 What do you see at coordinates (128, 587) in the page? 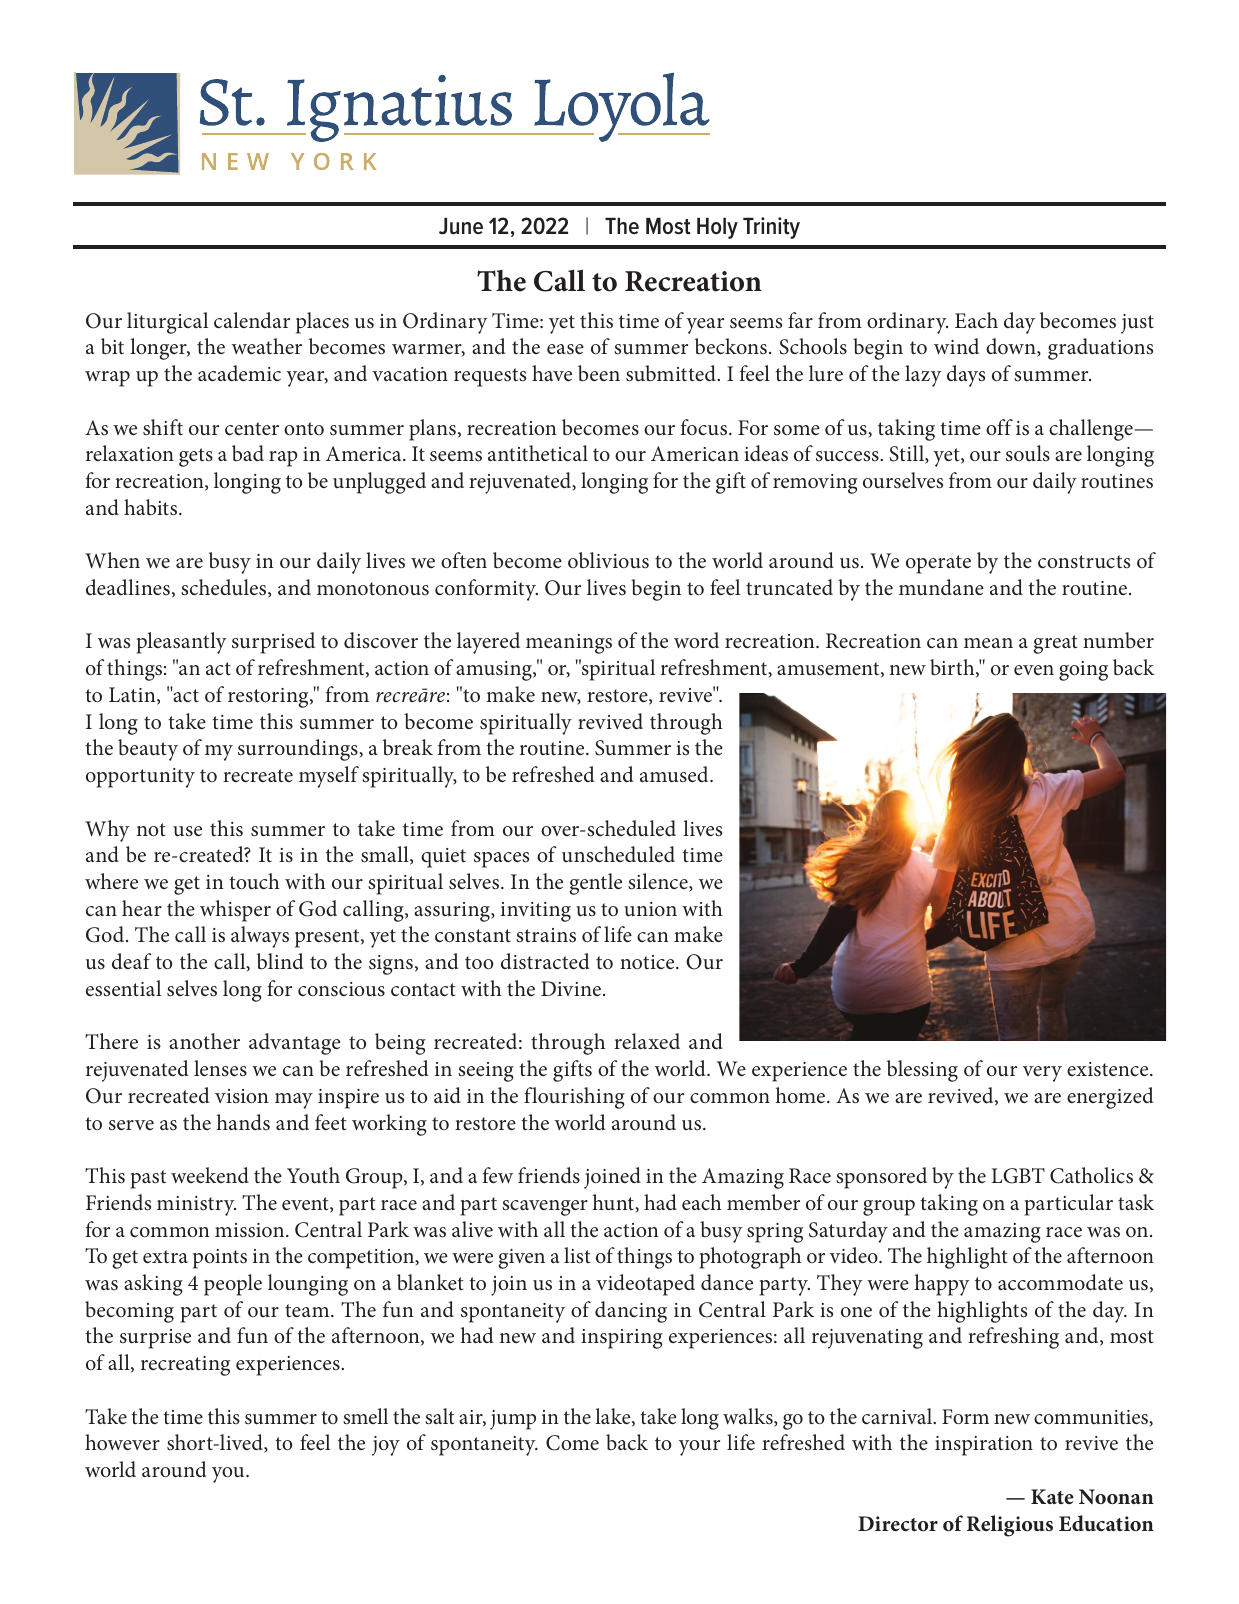
I see `deadlines` at bounding box center [128, 587].
